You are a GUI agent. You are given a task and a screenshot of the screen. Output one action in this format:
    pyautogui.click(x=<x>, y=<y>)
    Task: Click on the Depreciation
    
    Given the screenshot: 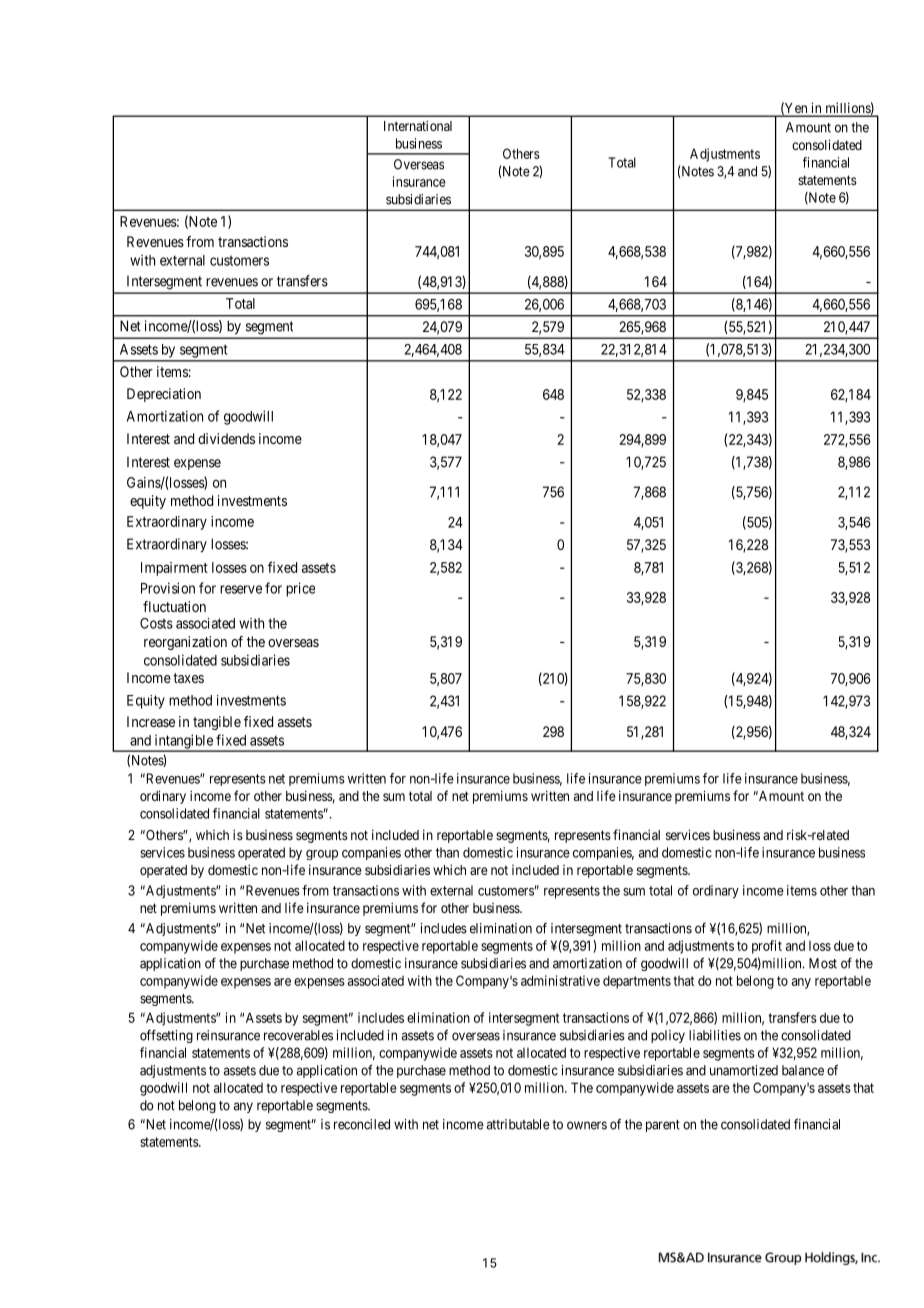 What is the action you would take?
    pyautogui.click(x=164, y=395)
